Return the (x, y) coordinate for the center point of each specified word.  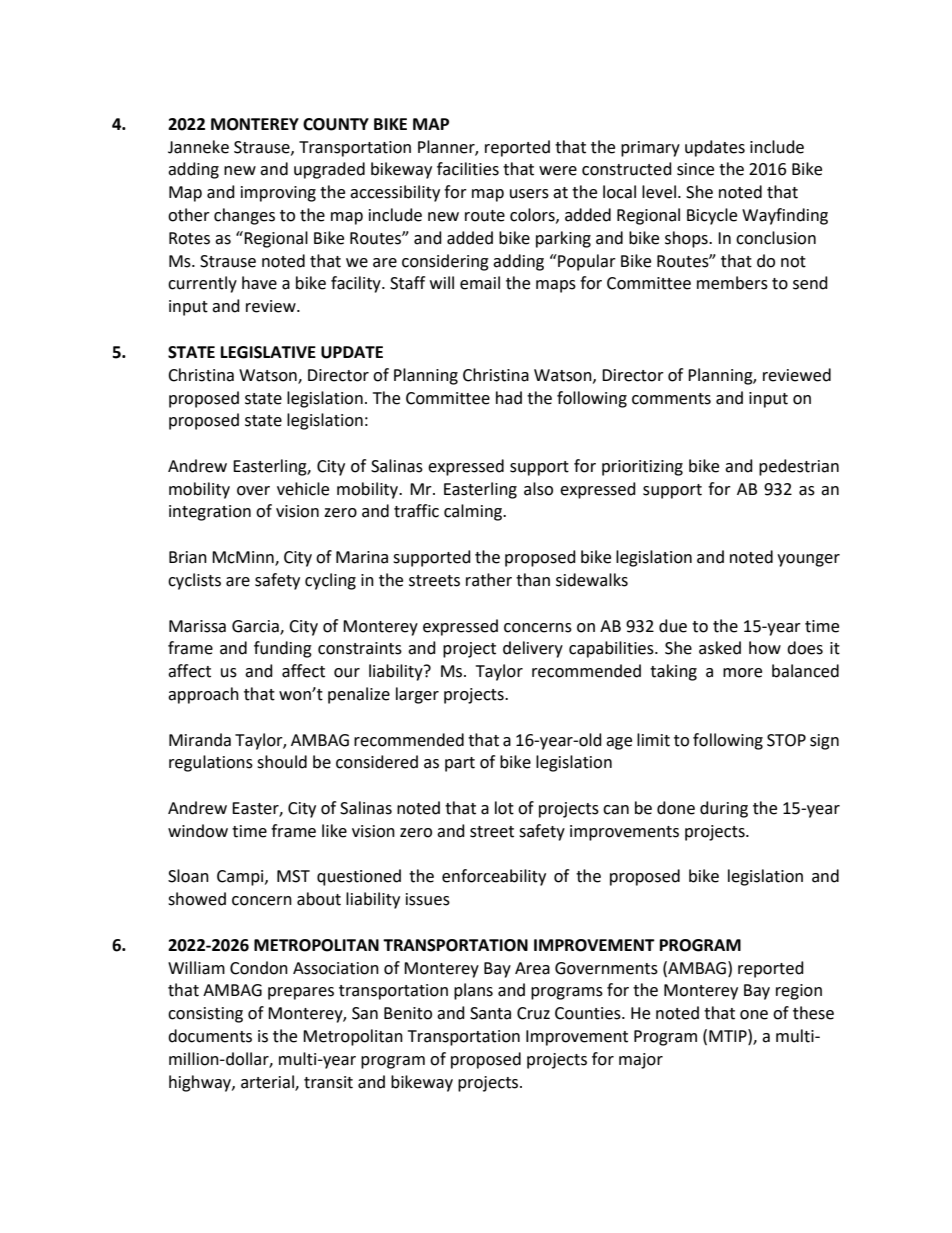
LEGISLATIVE (268, 352)
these (813, 1013)
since (695, 169)
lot (504, 808)
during (724, 809)
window (198, 831)
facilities (468, 169)
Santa (490, 1013)
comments (671, 399)
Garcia (256, 627)
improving (278, 194)
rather (489, 580)
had (509, 398)
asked (720, 648)
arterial (268, 1082)
